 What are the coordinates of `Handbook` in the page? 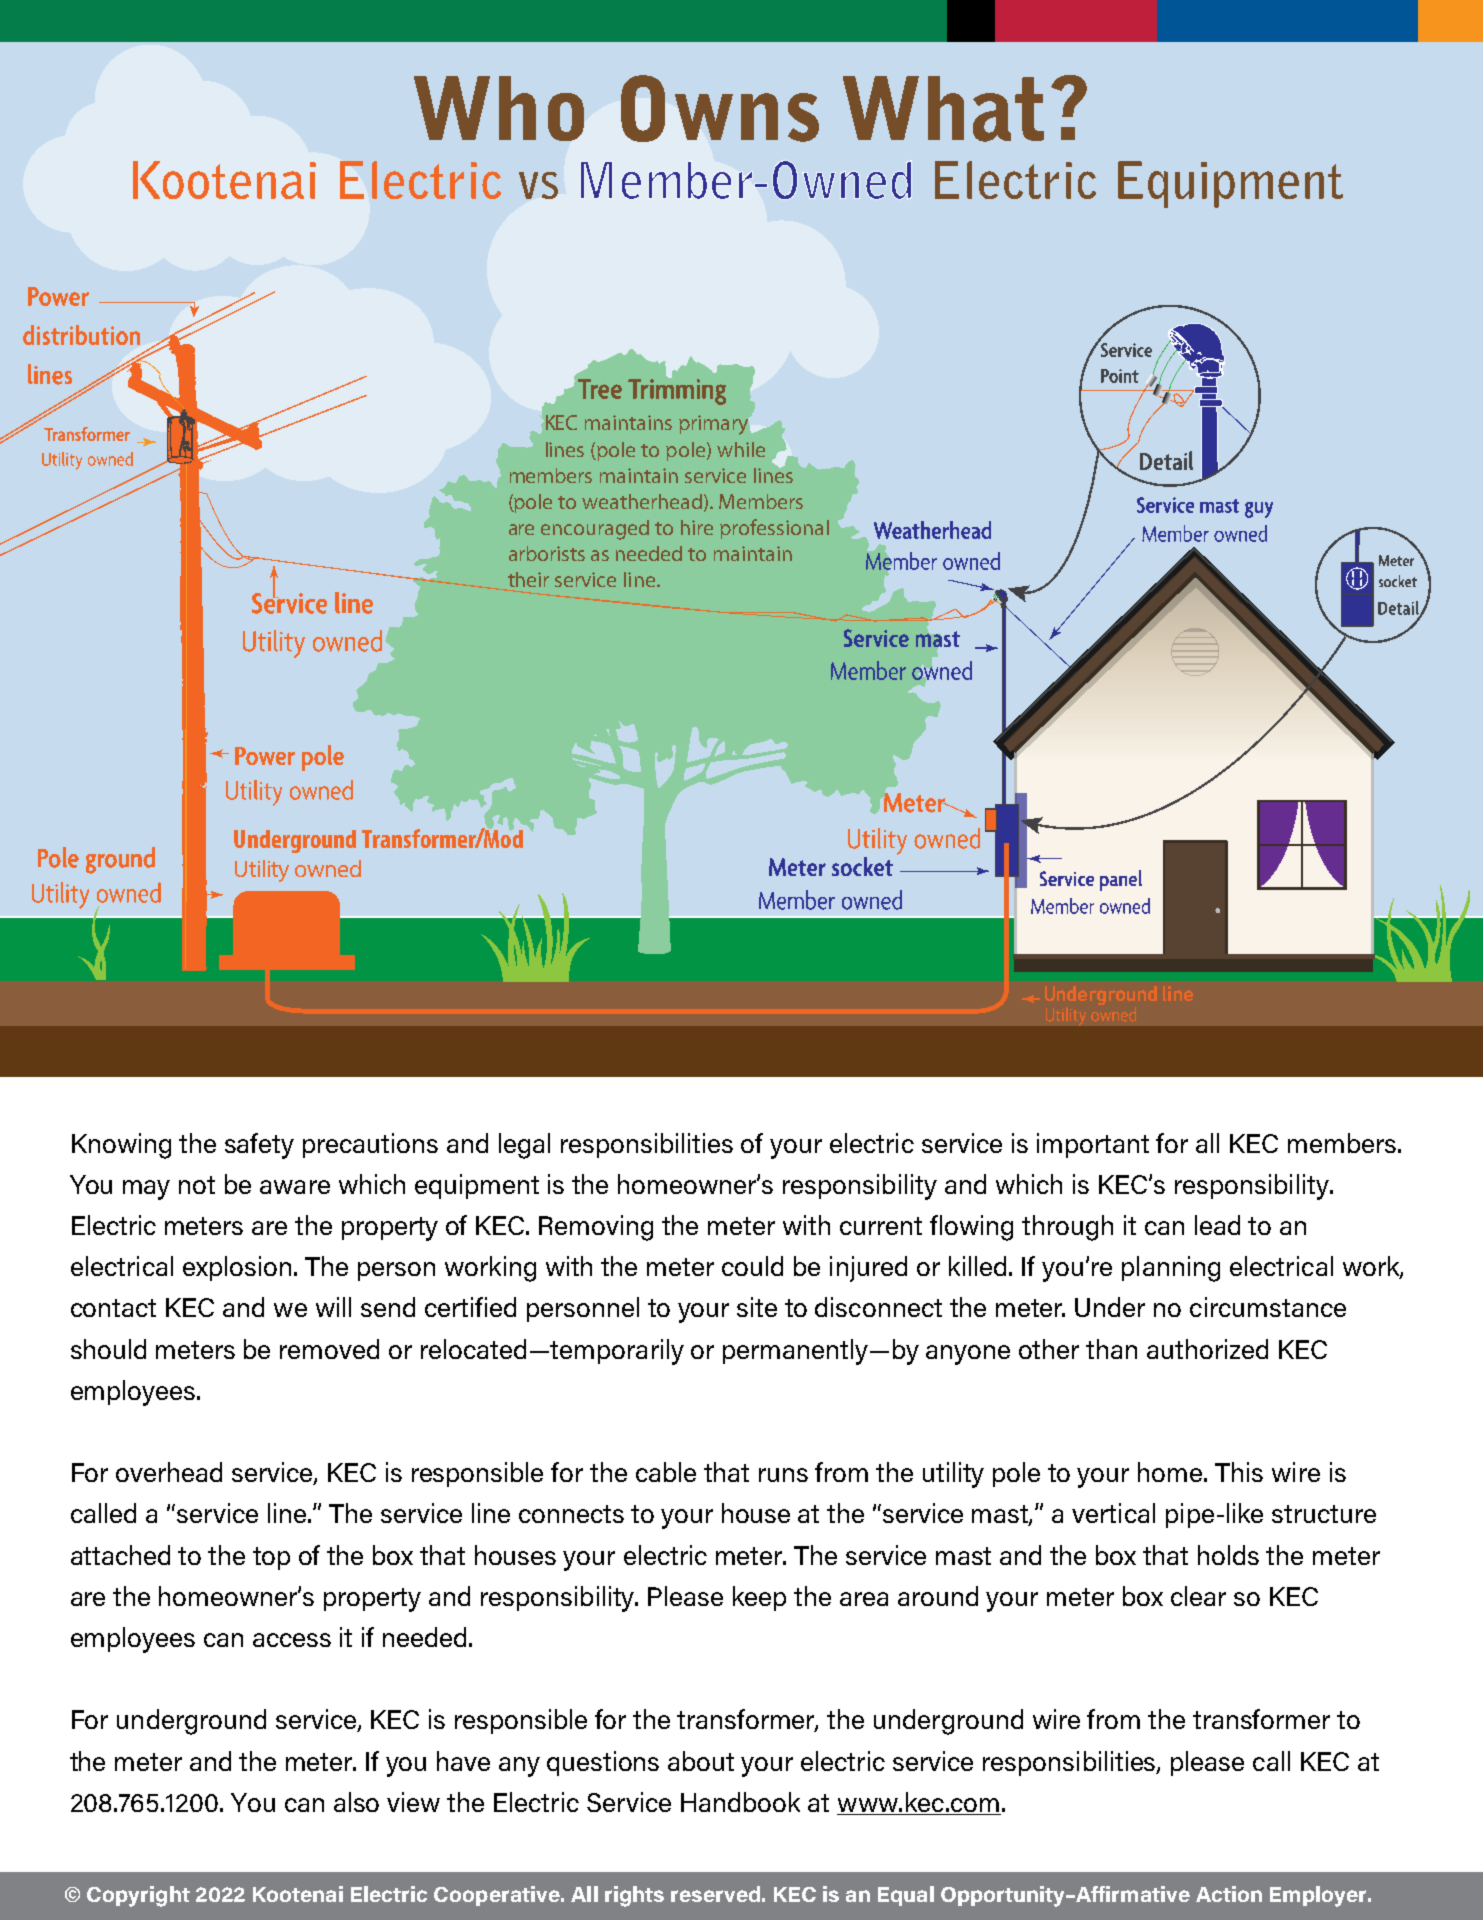 It's located at (740, 1802).
